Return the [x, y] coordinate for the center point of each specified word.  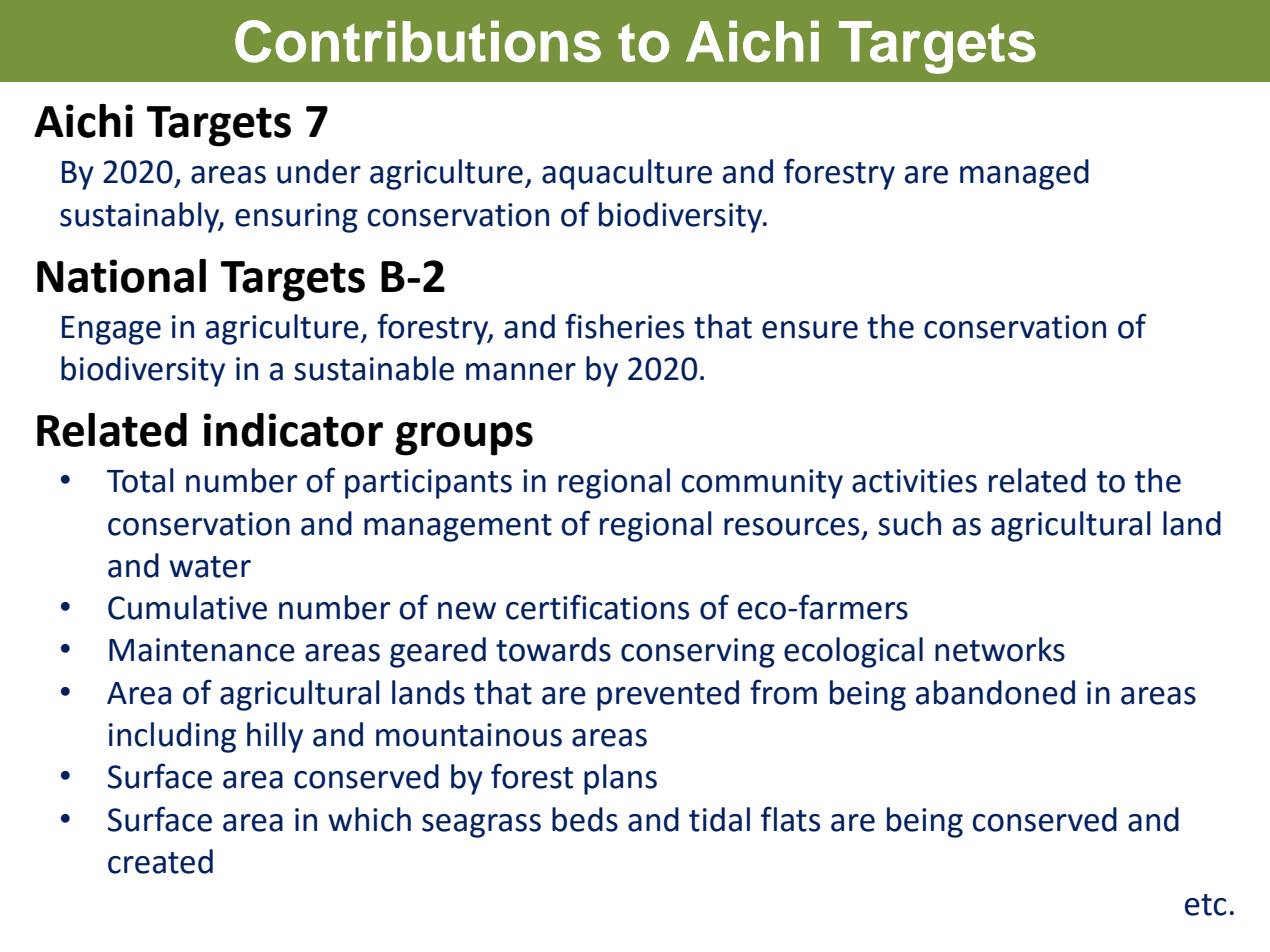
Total [140, 480]
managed [1024, 174]
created [160, 861]
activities [914, 481]
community [762, 484]
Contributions [418, 41]
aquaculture [627, 174]
